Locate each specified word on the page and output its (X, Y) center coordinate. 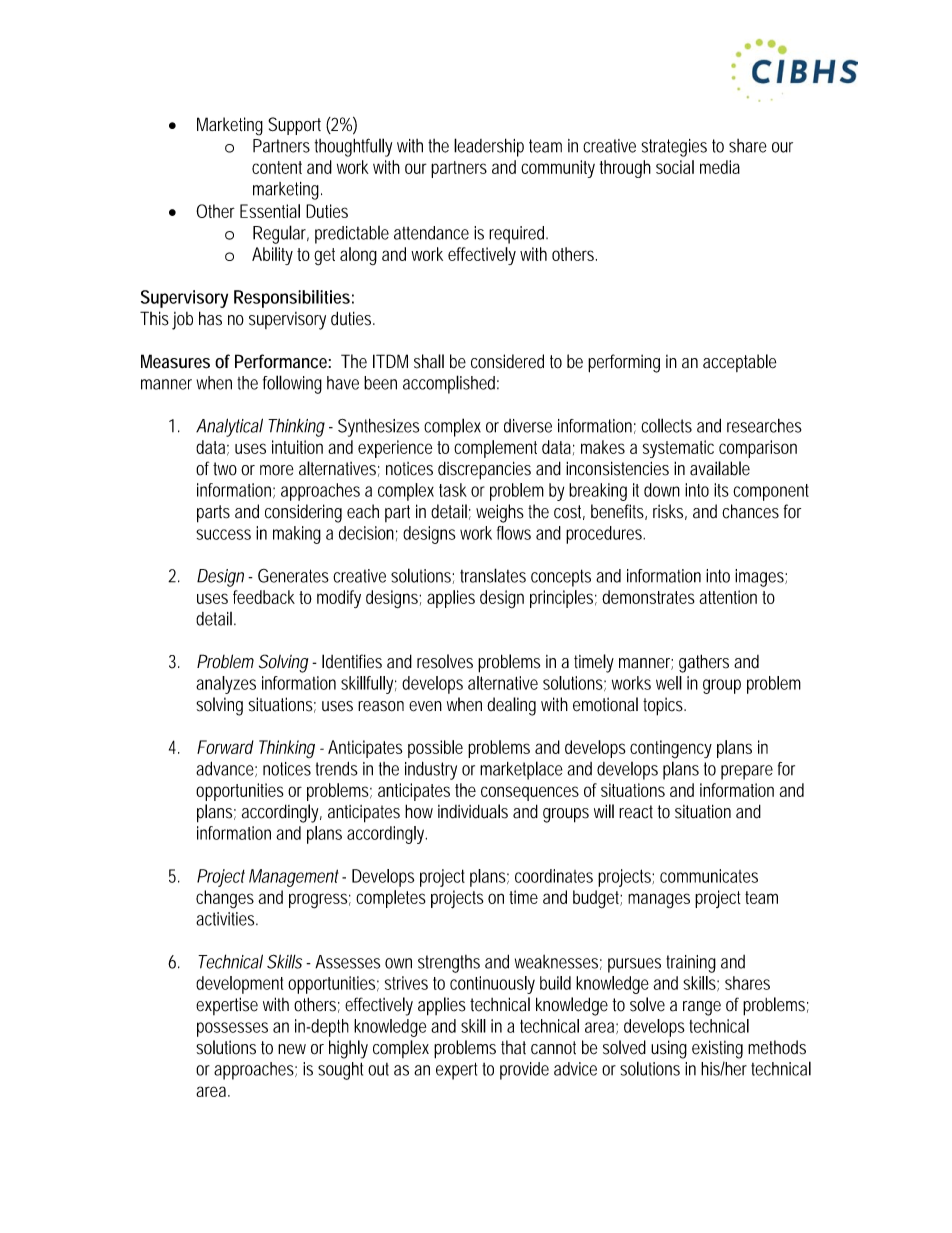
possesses (232, 1029)
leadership (489, 147)
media (720, 167)
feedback (264, 597)
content (277, 167)
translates (493, 575)
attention (728, 597)
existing (717, 1049)
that (513, 1047)
